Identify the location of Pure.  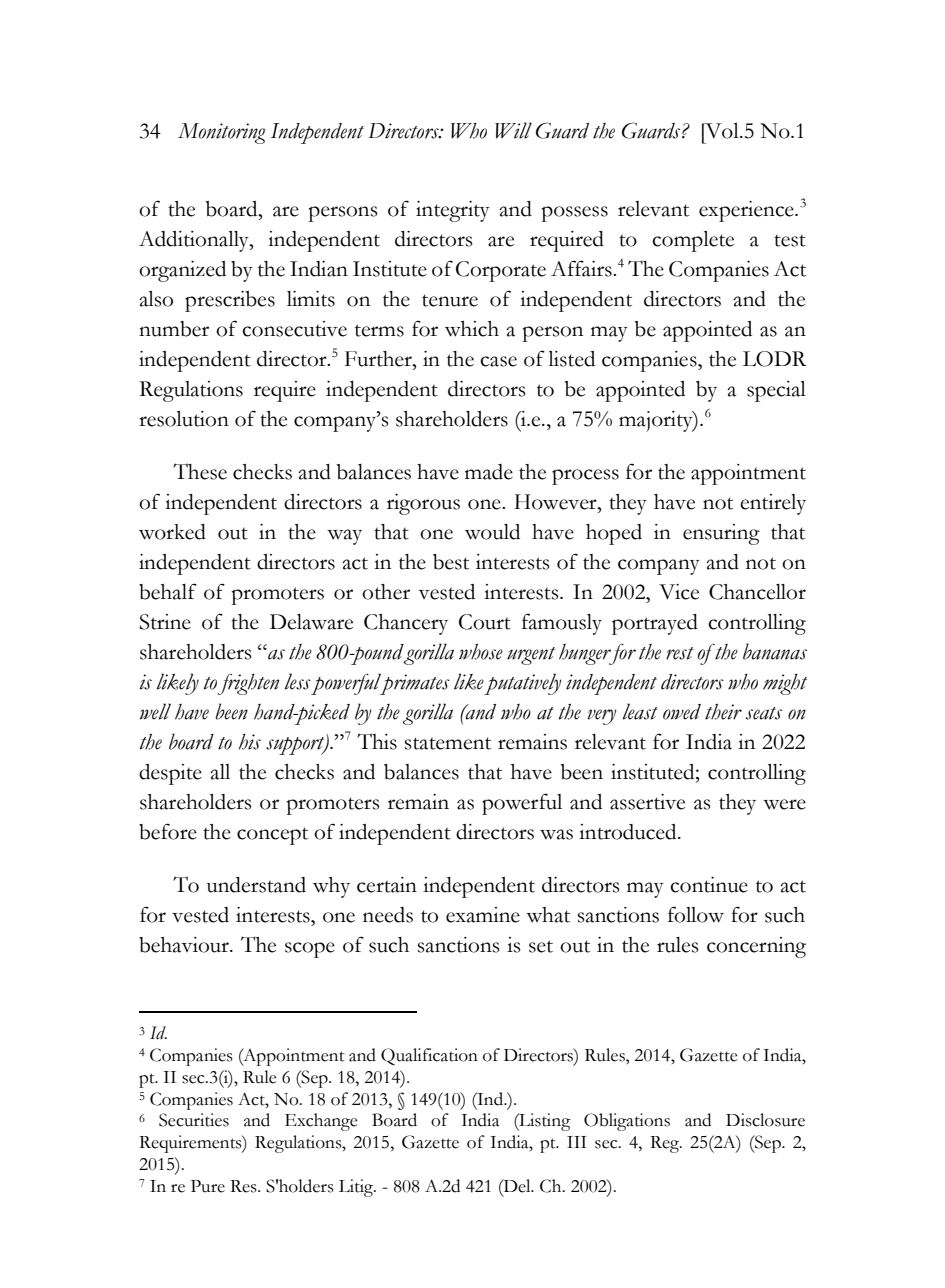
(208, 1186).
